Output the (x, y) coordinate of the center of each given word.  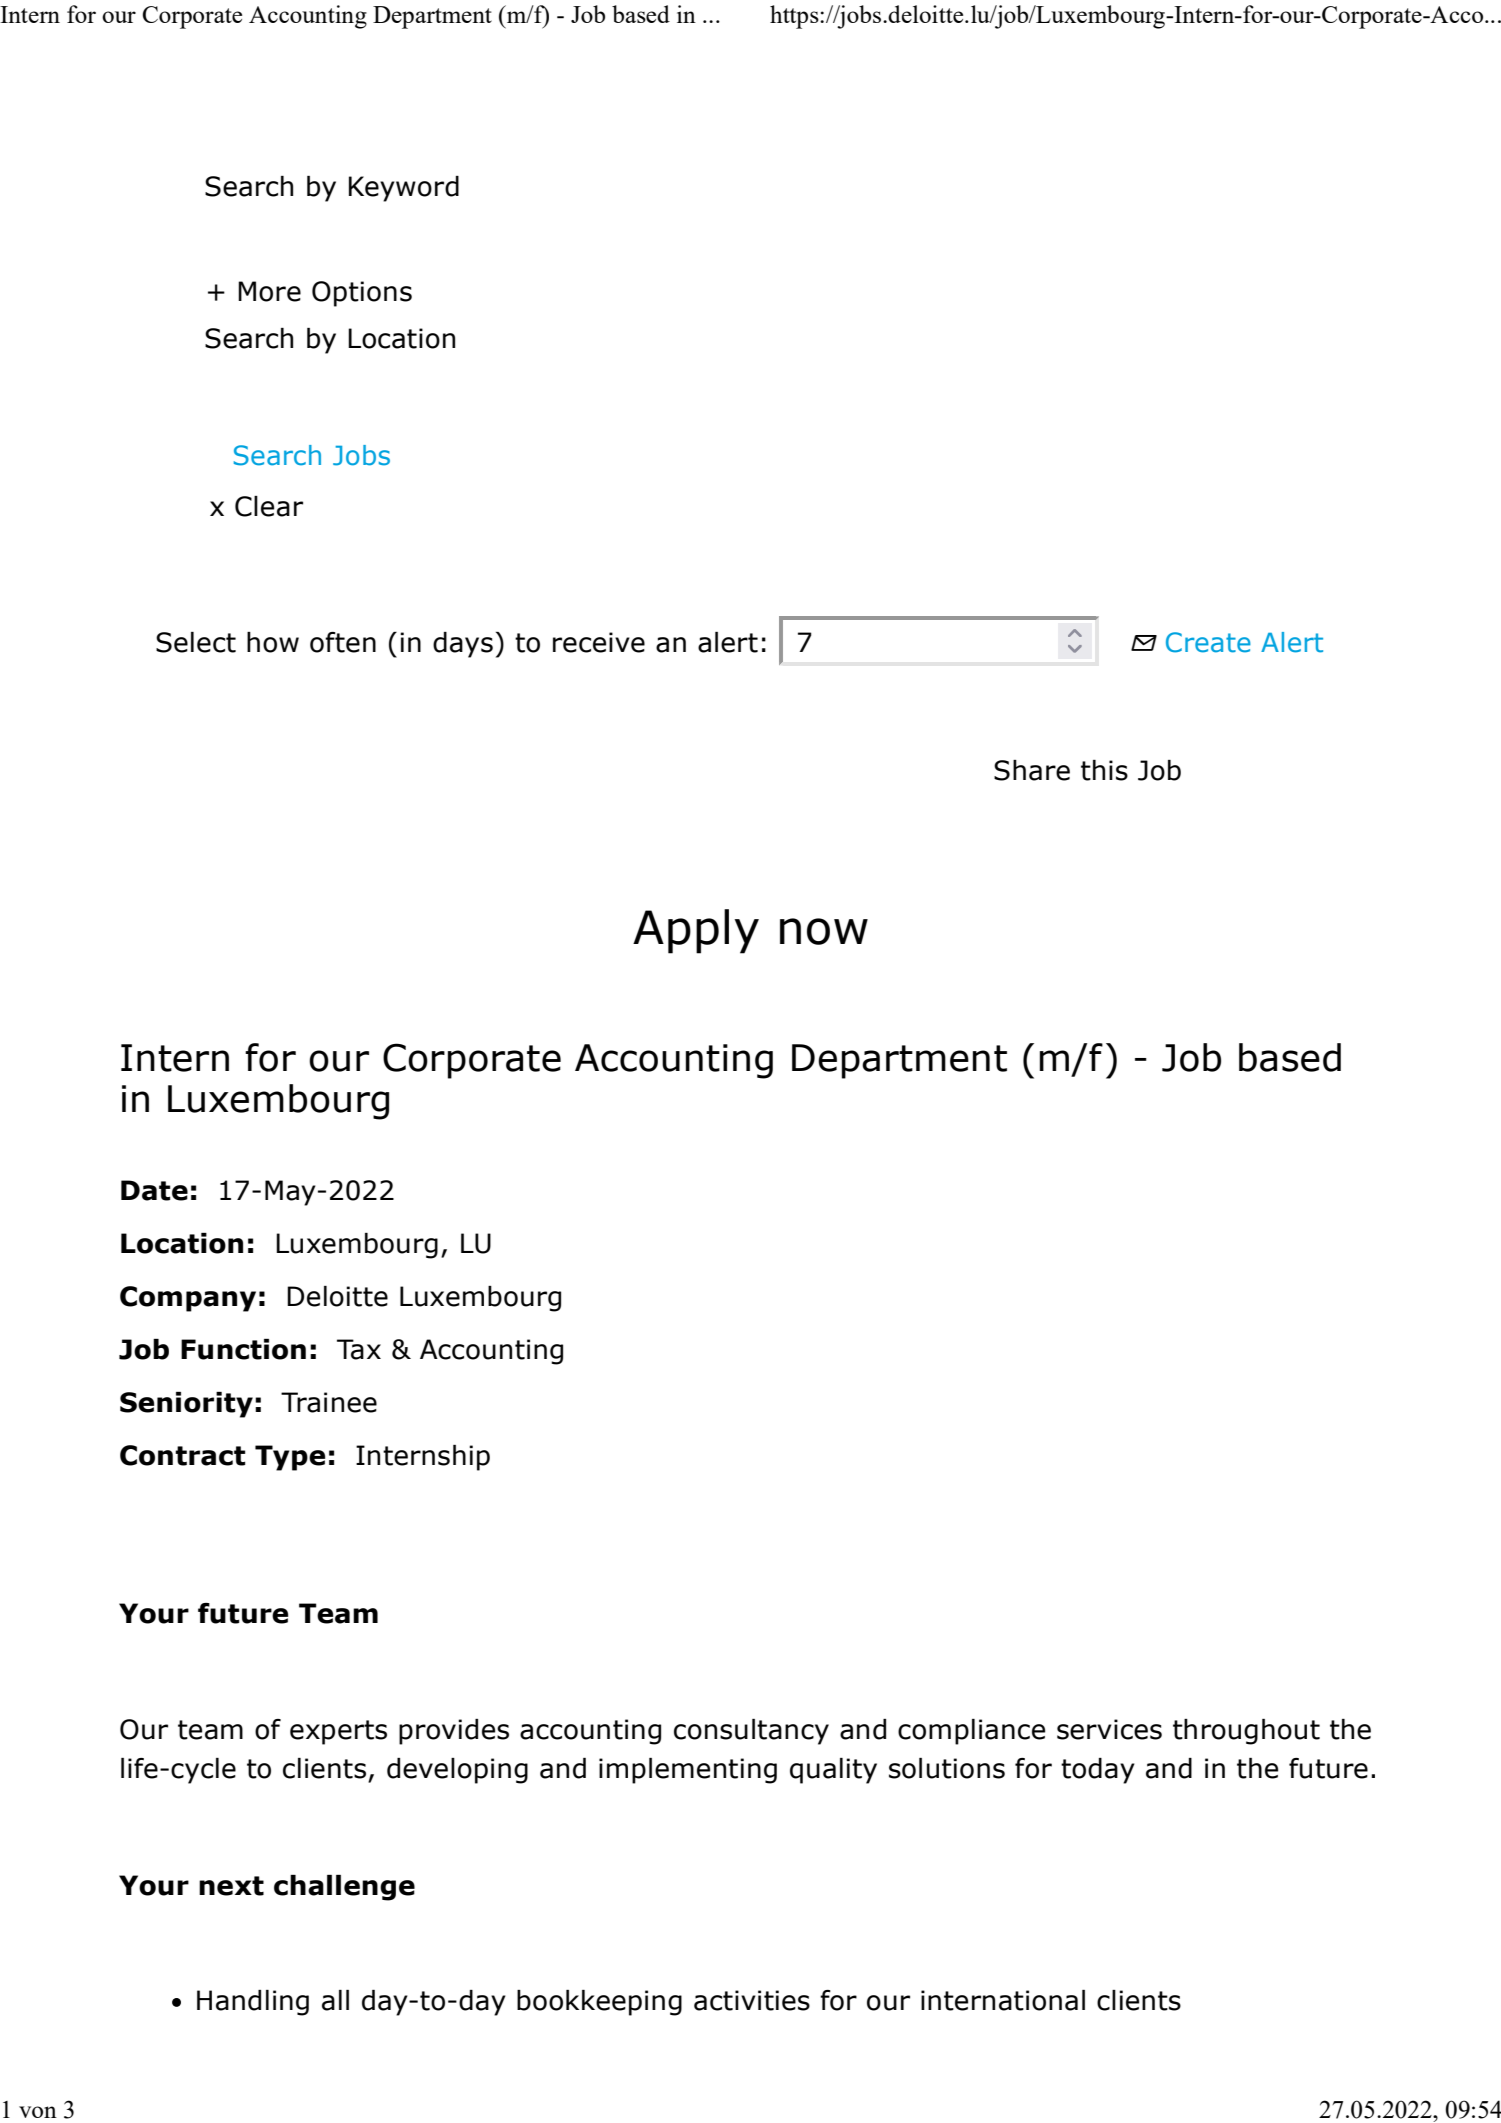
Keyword (404, 189)
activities (752, 2000)
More (269, 291)
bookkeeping (599, 2003)
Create (1208, 642)
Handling (253, 2003)
